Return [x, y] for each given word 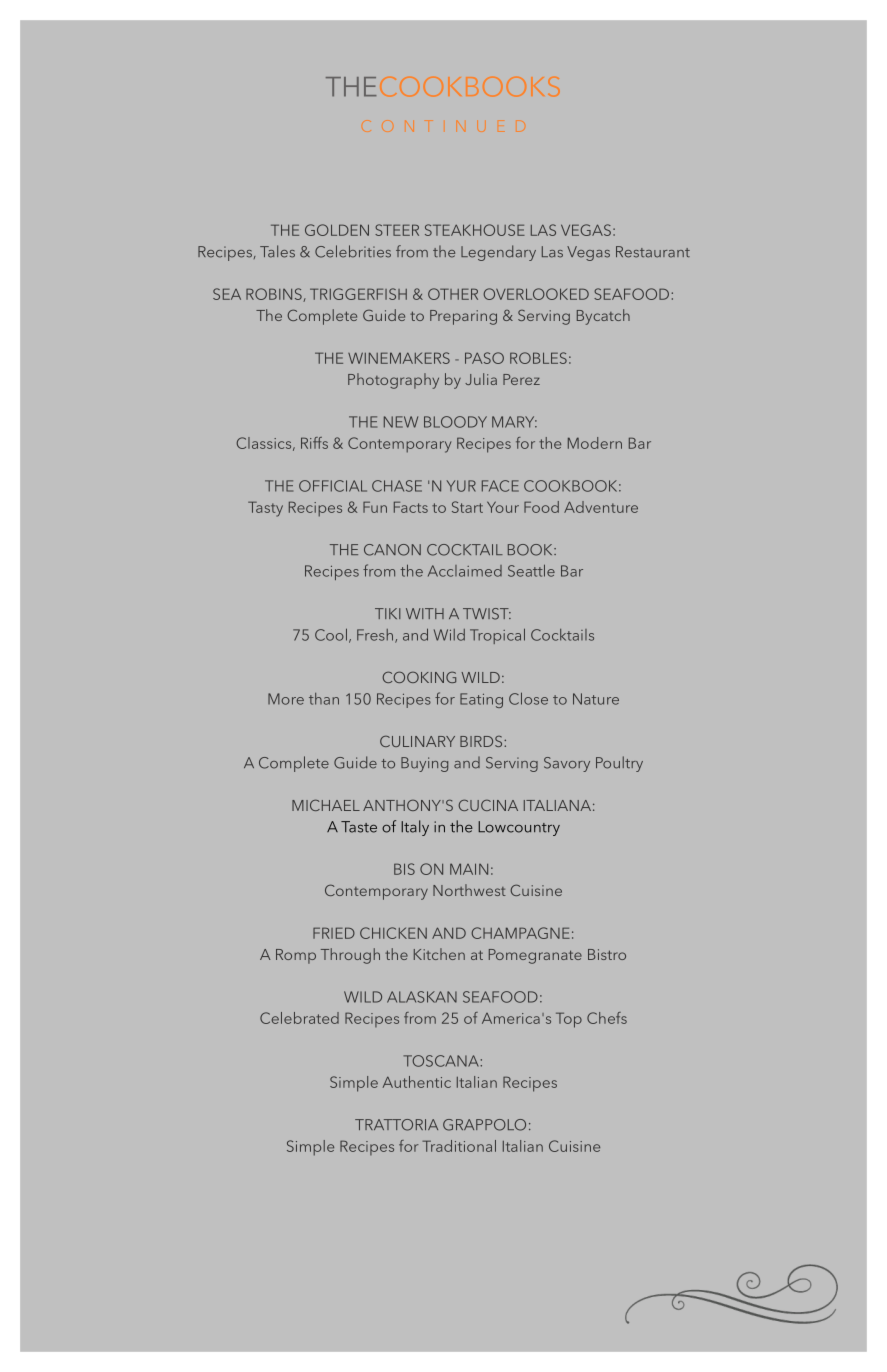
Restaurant [653, 252]
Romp [296, 956]
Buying [424, 764]
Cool [331, 634]
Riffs [314, 443]
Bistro [607, 954]
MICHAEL [326, 805]
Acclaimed [465, 571]
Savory [567, 764]
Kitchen [439, 954]
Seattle [531, 570]
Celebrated [299, 1018]
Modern [595, 443]
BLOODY [455, 422]
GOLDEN [337, 230]
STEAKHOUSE [475, 230]
